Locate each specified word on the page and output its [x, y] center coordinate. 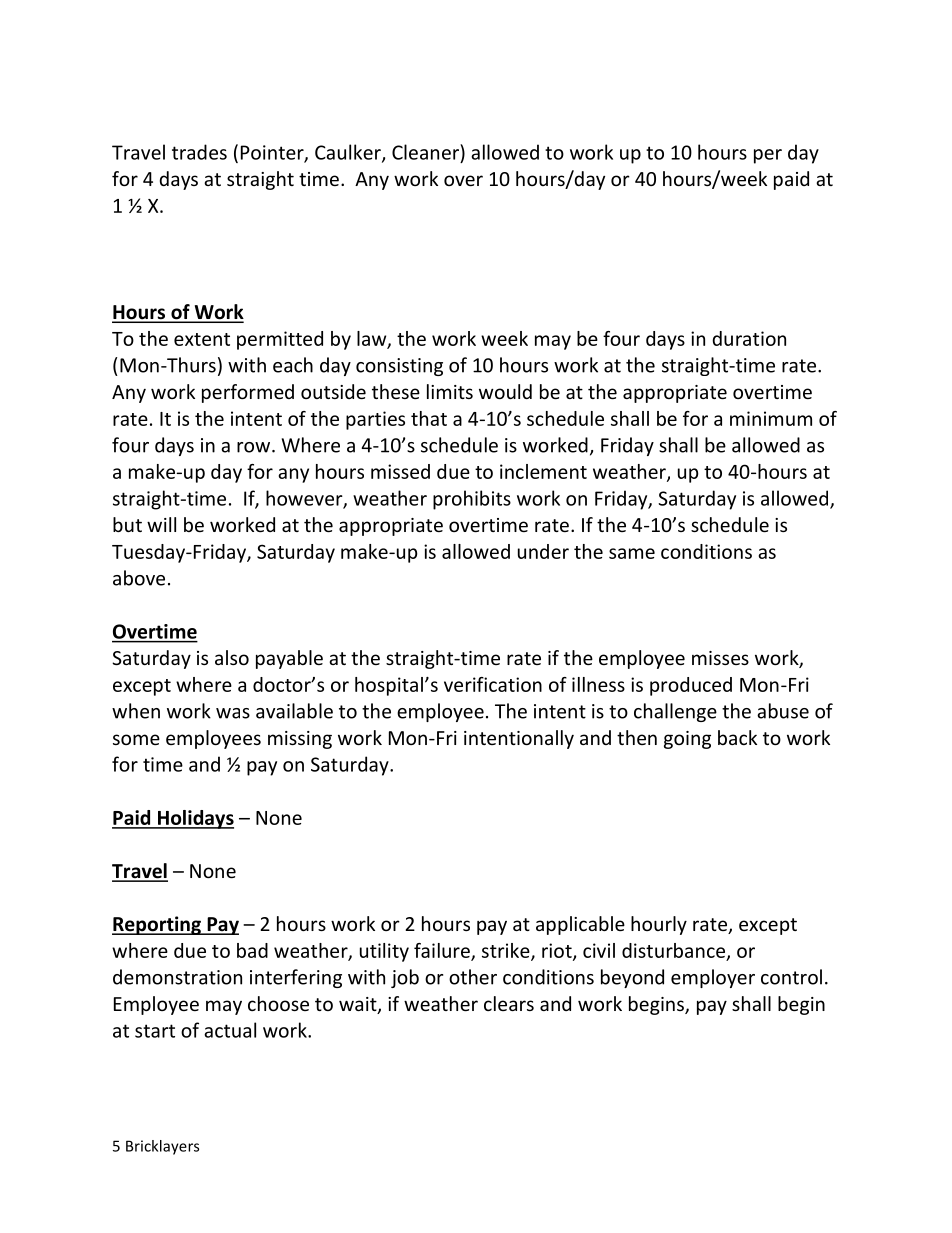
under [543, 551]
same [632, 553]
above [139, 578]
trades [199, 152]
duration [749, 338]
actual [230, 1030]
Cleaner [426, 152]
